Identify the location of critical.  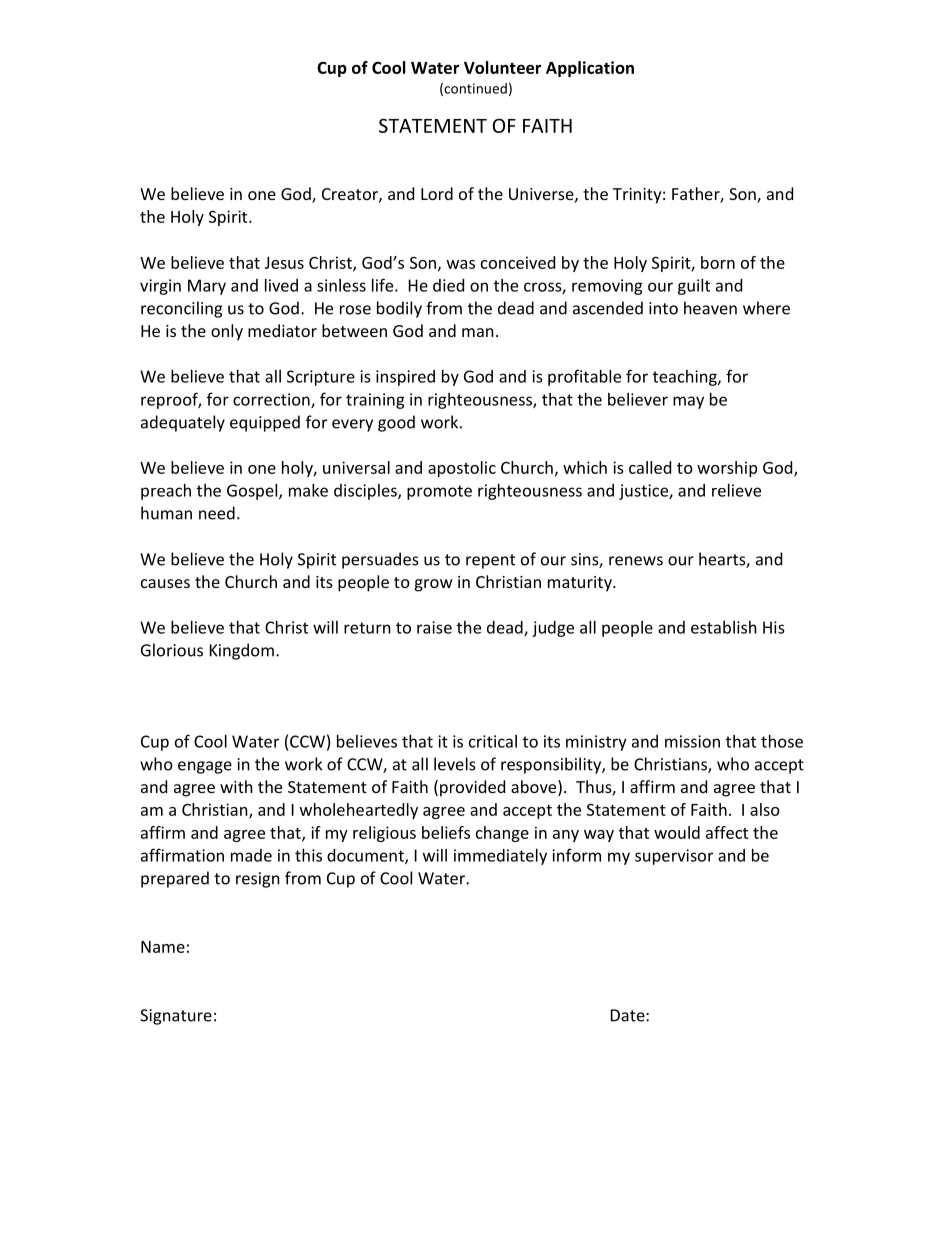
(493, 741).
